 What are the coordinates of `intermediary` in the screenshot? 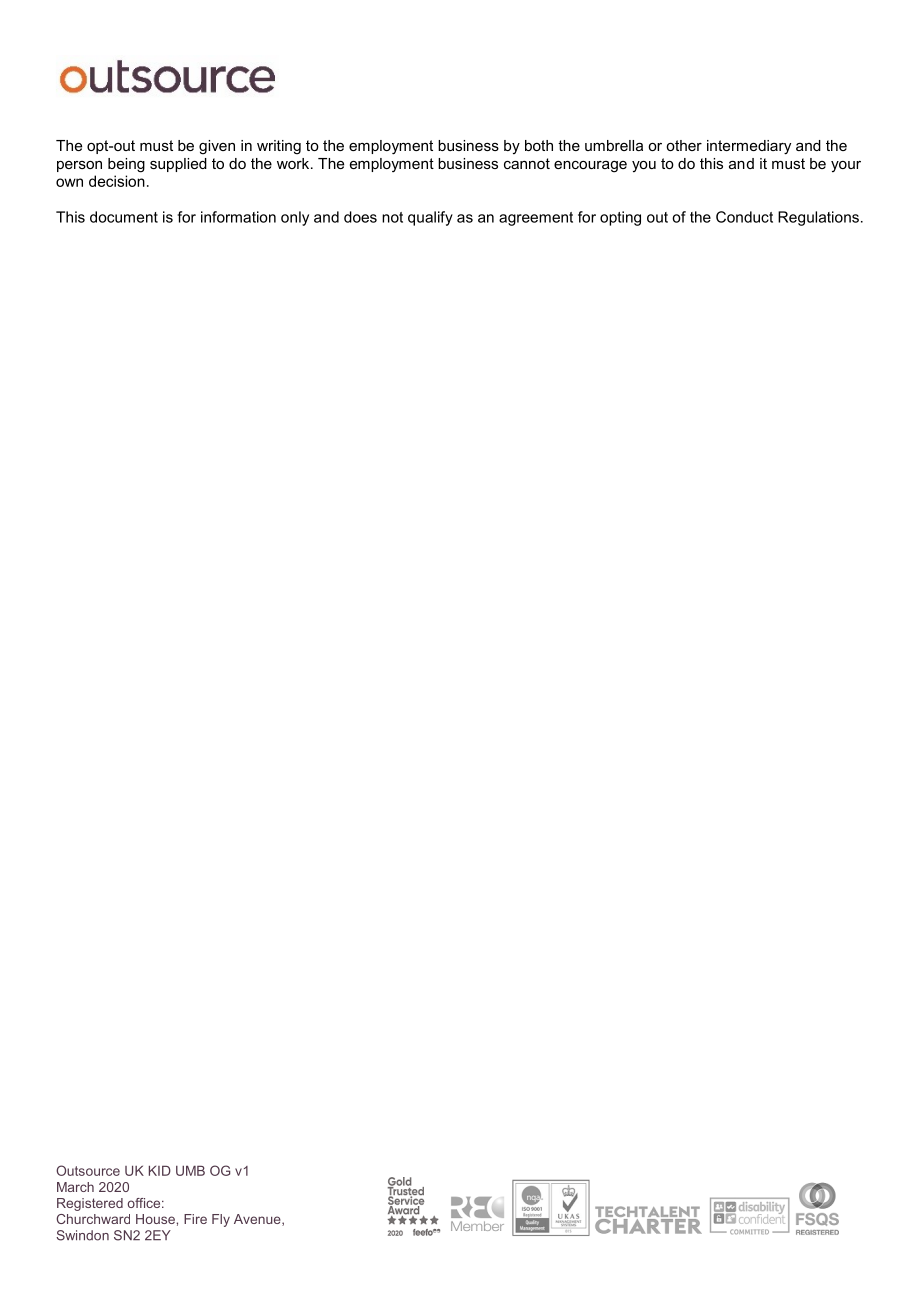 It's located at (749, 147).
